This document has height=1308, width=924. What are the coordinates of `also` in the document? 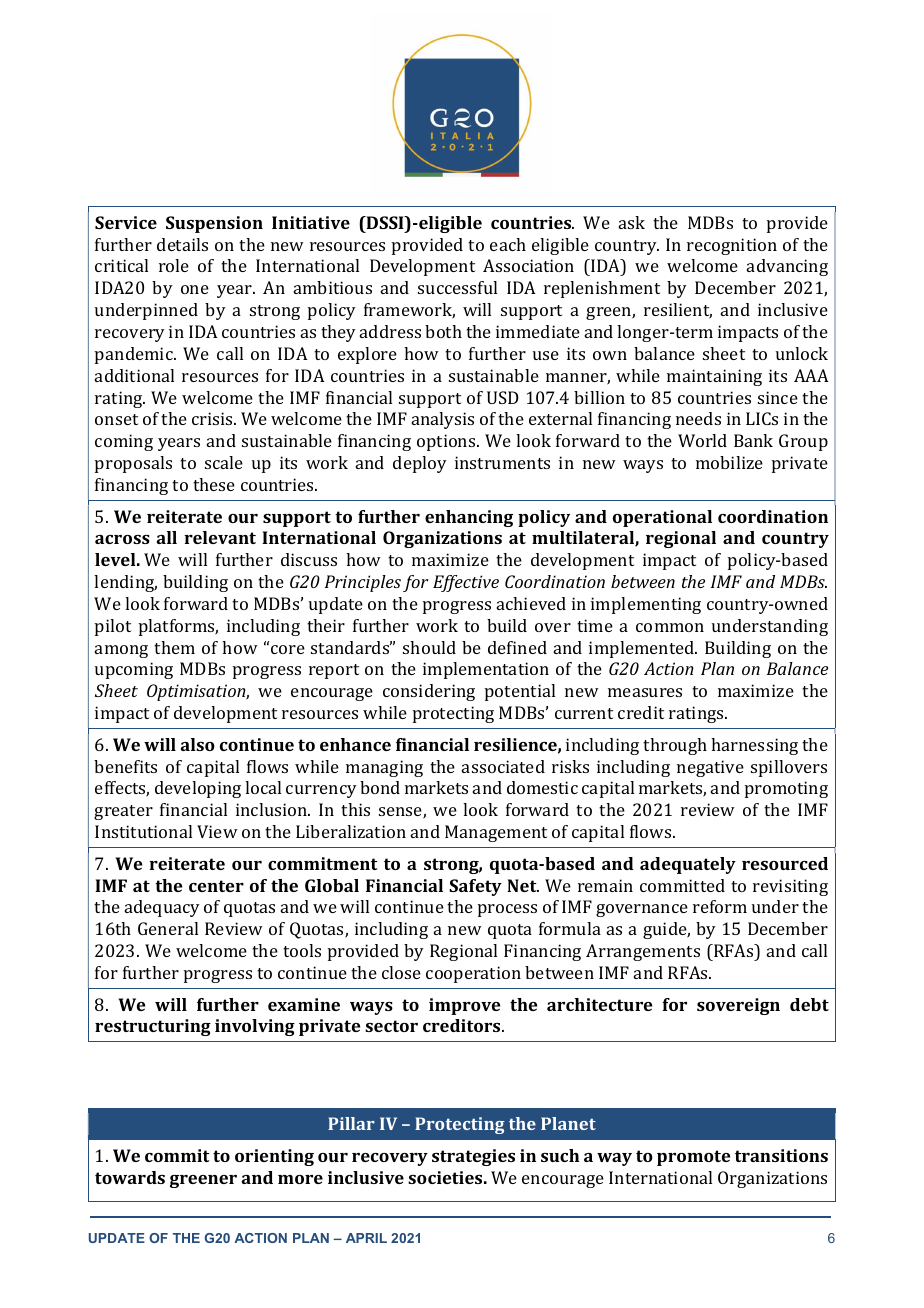 It's located at (198, 744).
